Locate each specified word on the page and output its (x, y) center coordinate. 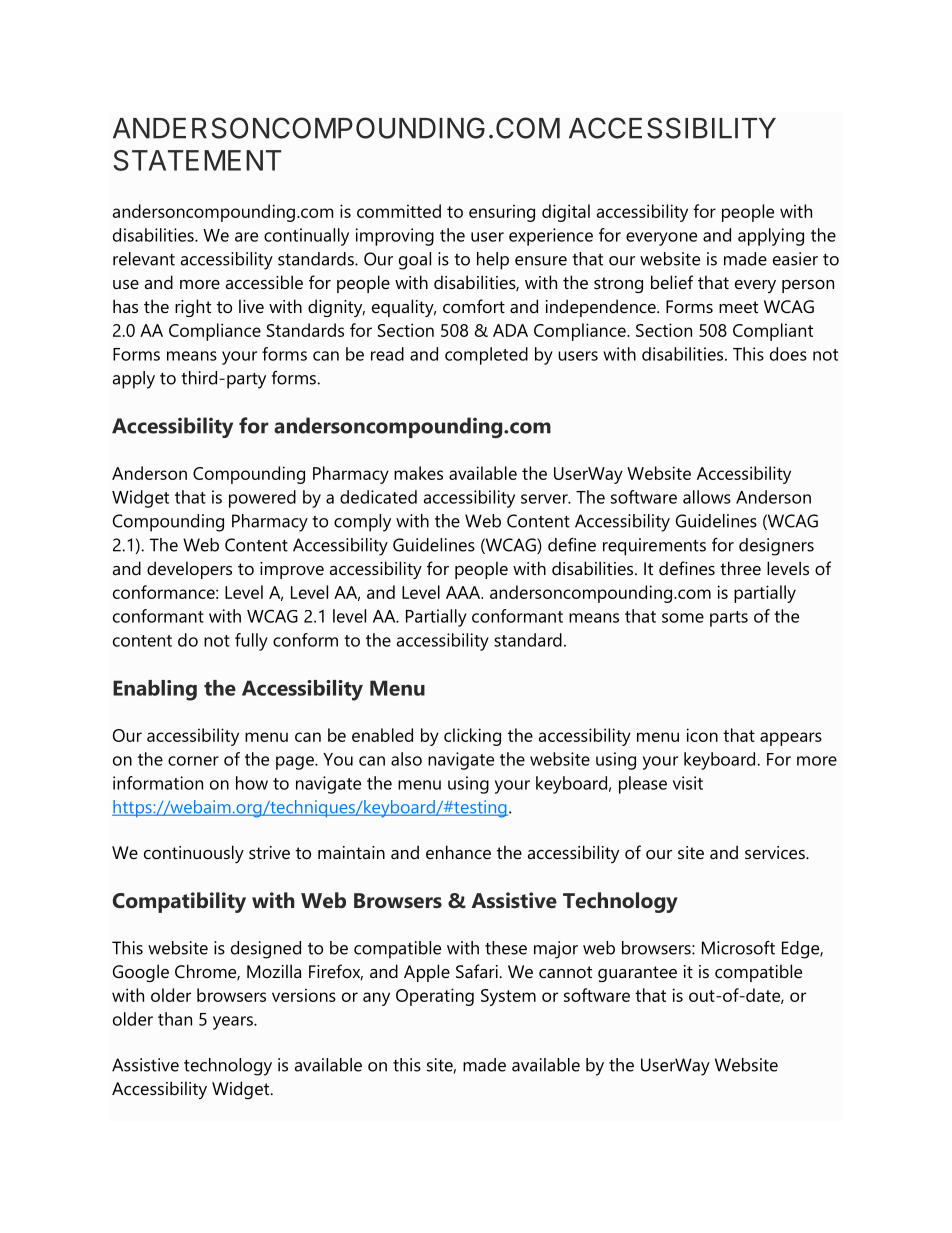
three (740, 568)
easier (795, 259)
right (193, 308)
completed (486, 356)
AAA (464, 592)
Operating (435, 997)
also (406, 759)
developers (189, 570)
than (175, 1019)
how (252, 783)
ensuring (502, 213)
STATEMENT (197, 160)
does (788, 354)
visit (688, 783)
